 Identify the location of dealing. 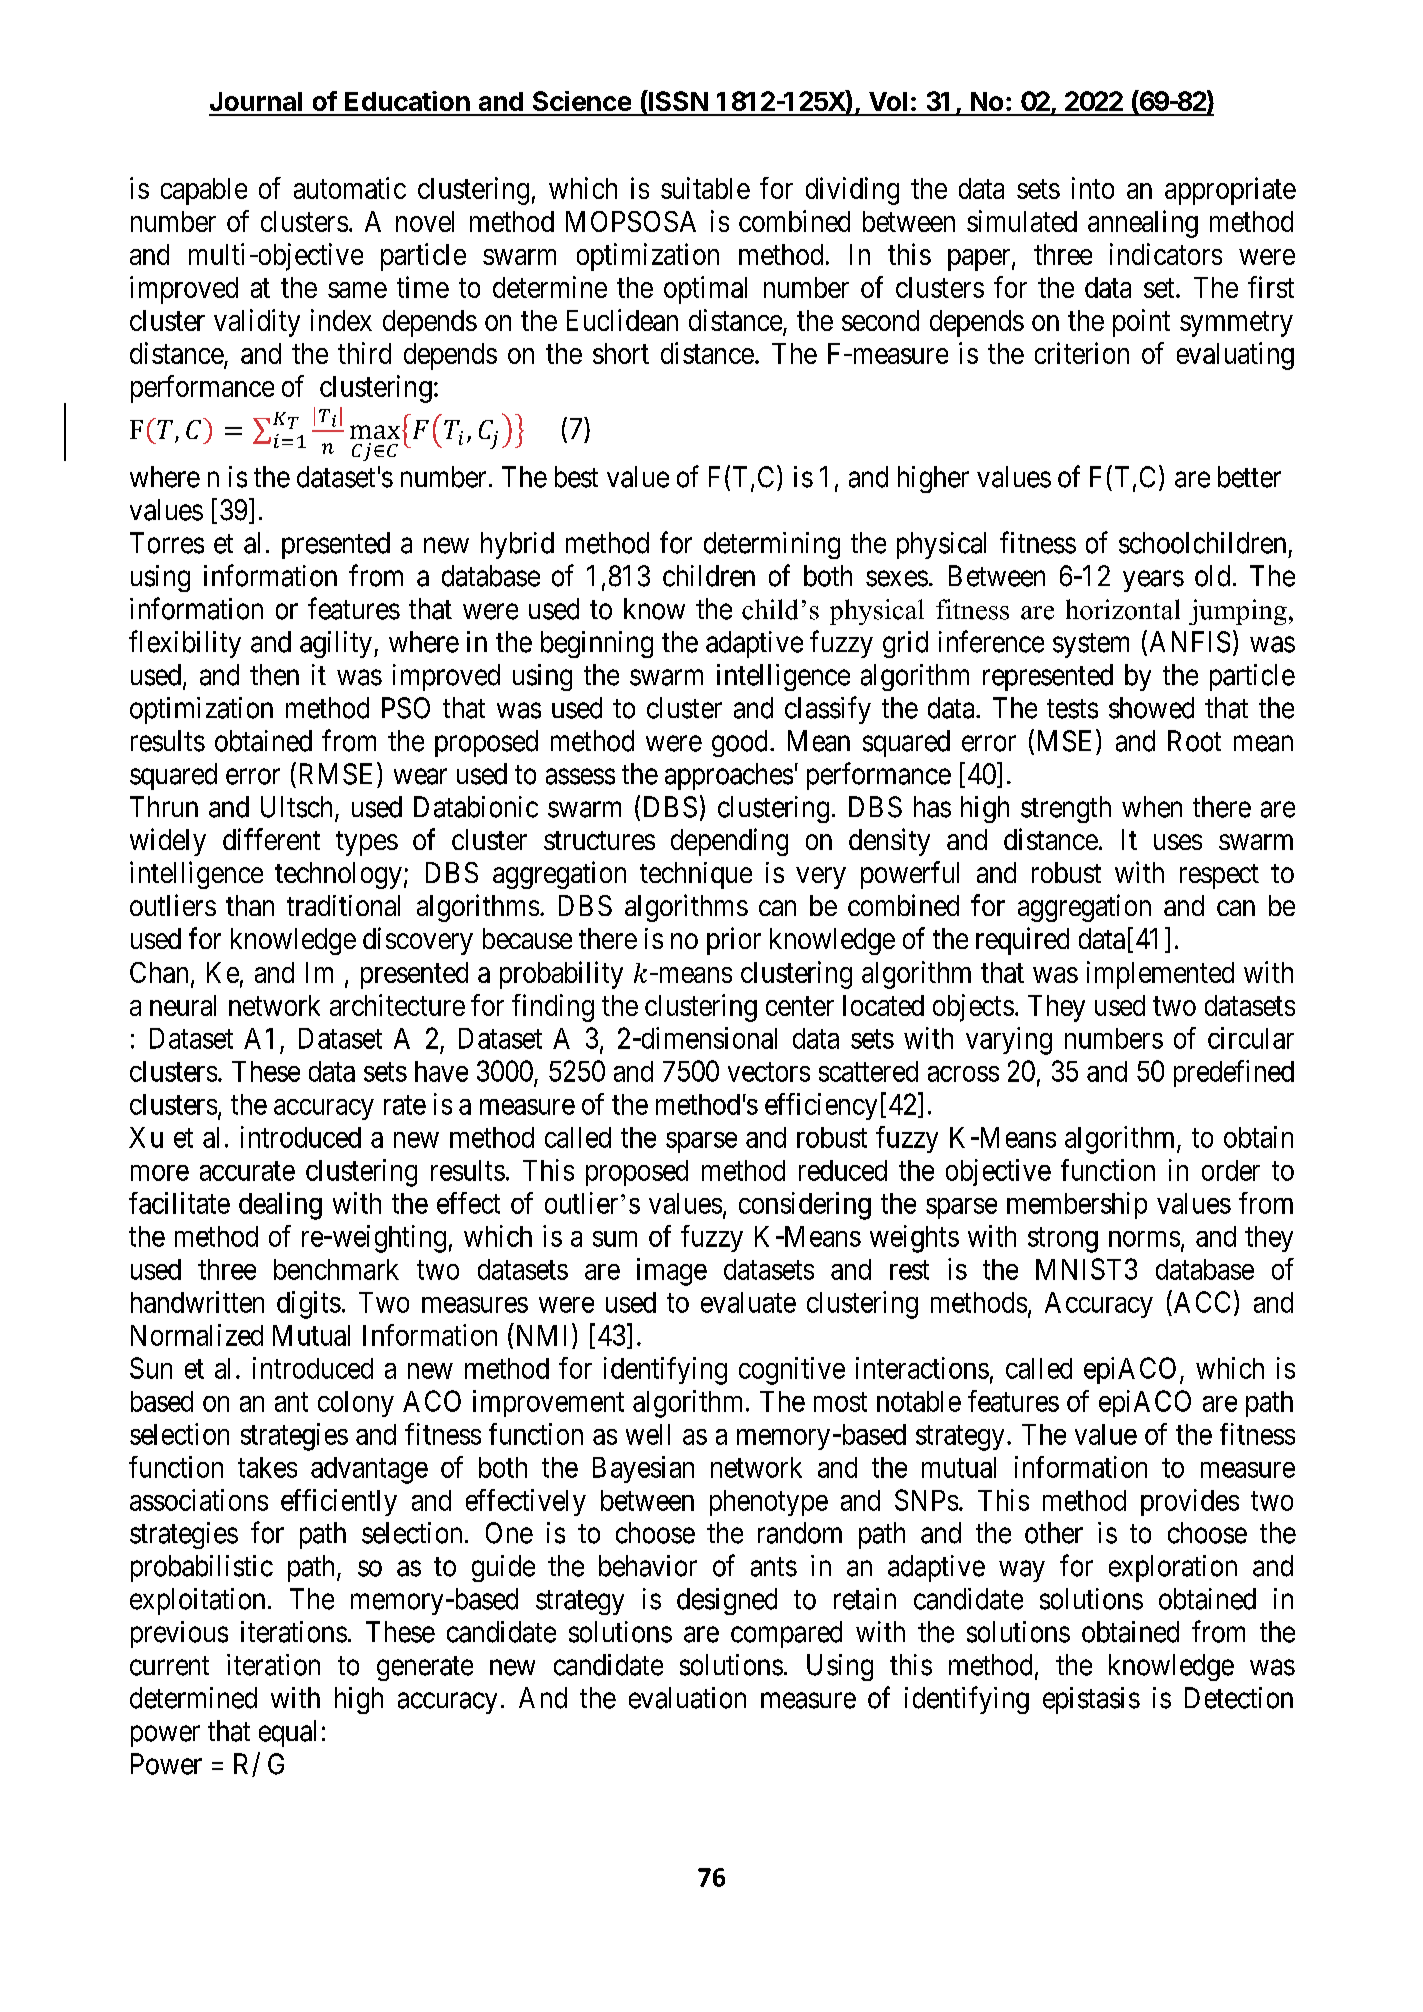
(280, 1206).
